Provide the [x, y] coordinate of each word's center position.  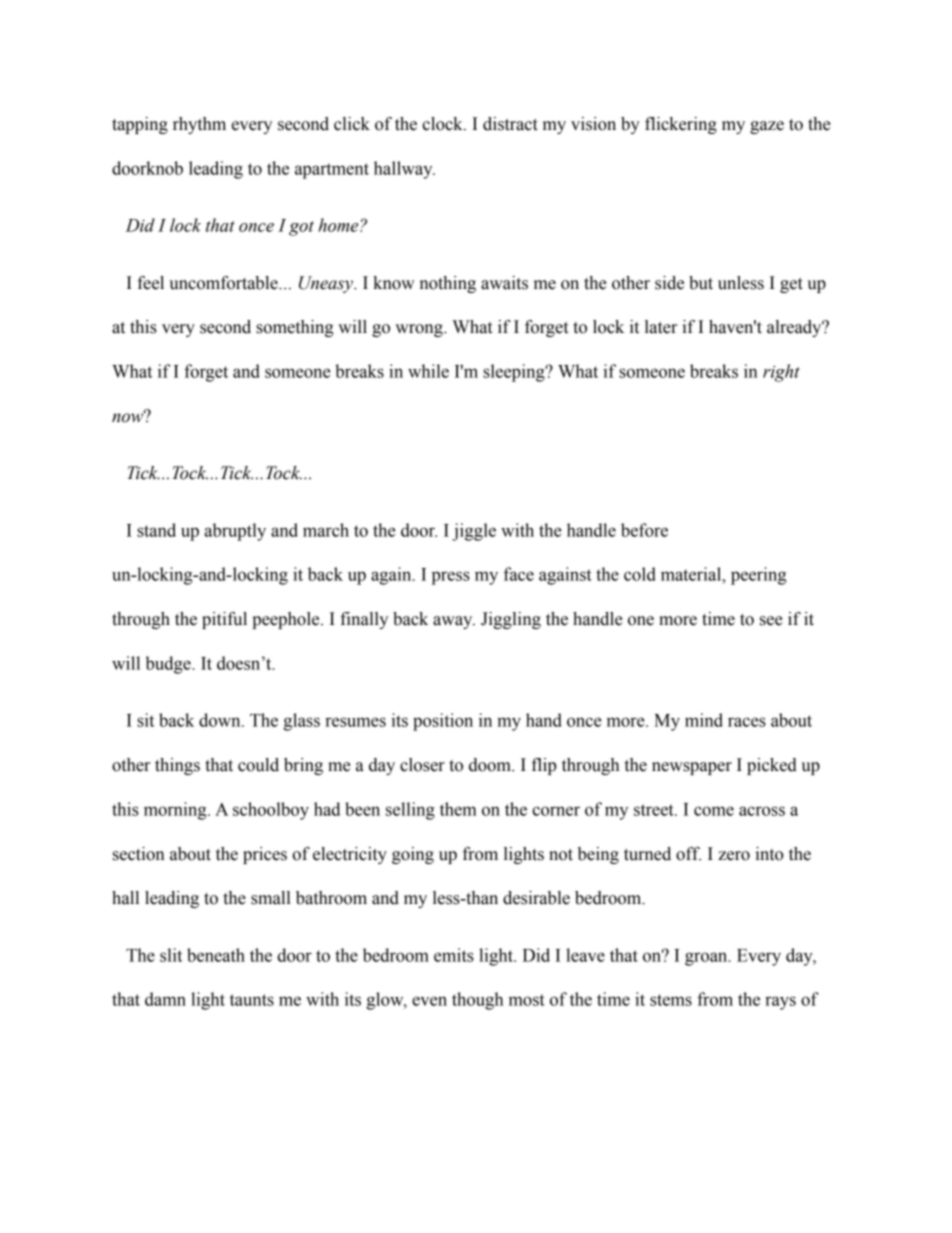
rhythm [199, 125]
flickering [681, 125]
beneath [216, 955]
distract [510, 124]
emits [454, 955]
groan [707, 959]
